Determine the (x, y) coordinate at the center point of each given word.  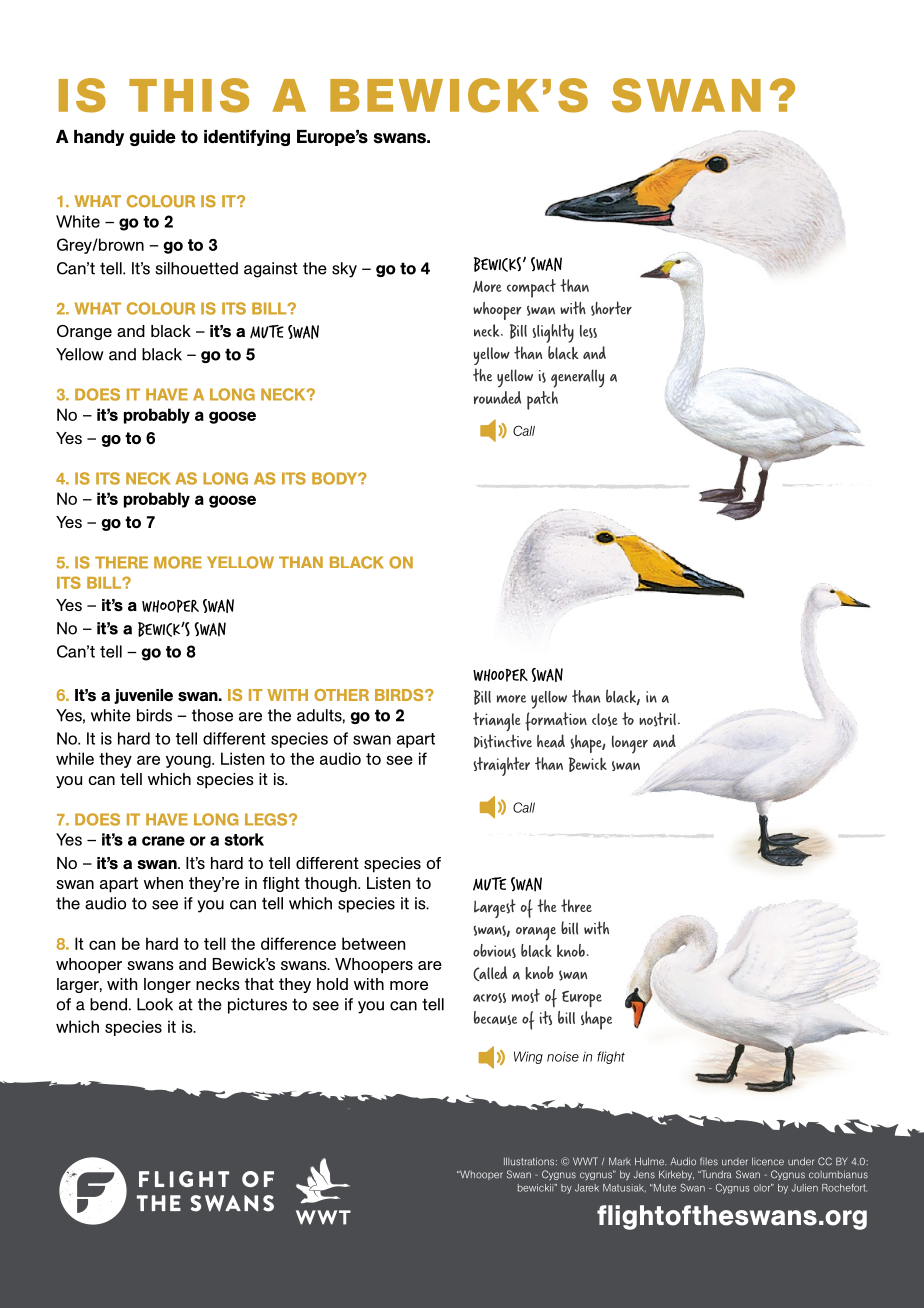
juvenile (143, 696)
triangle (497, 721)
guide (153, 138)
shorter (611, 308)
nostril (657, 719)
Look (155, 1004)
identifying (247, 138)
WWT (585, 1161)
